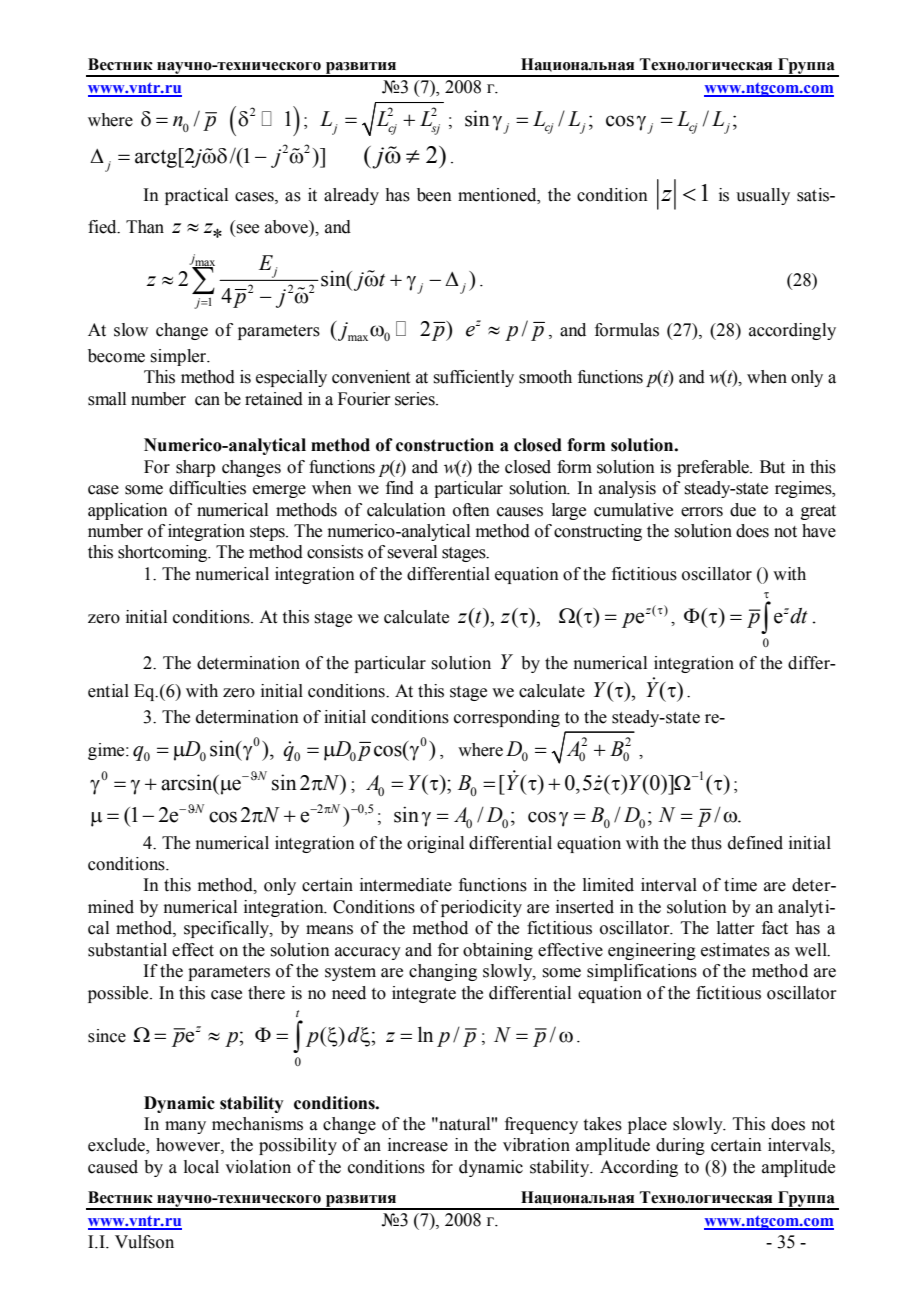 This screenshot has height=1307, width=924. Describe the element at coordinates (755, 843) in the screenshot. I see `defined` at that location.
